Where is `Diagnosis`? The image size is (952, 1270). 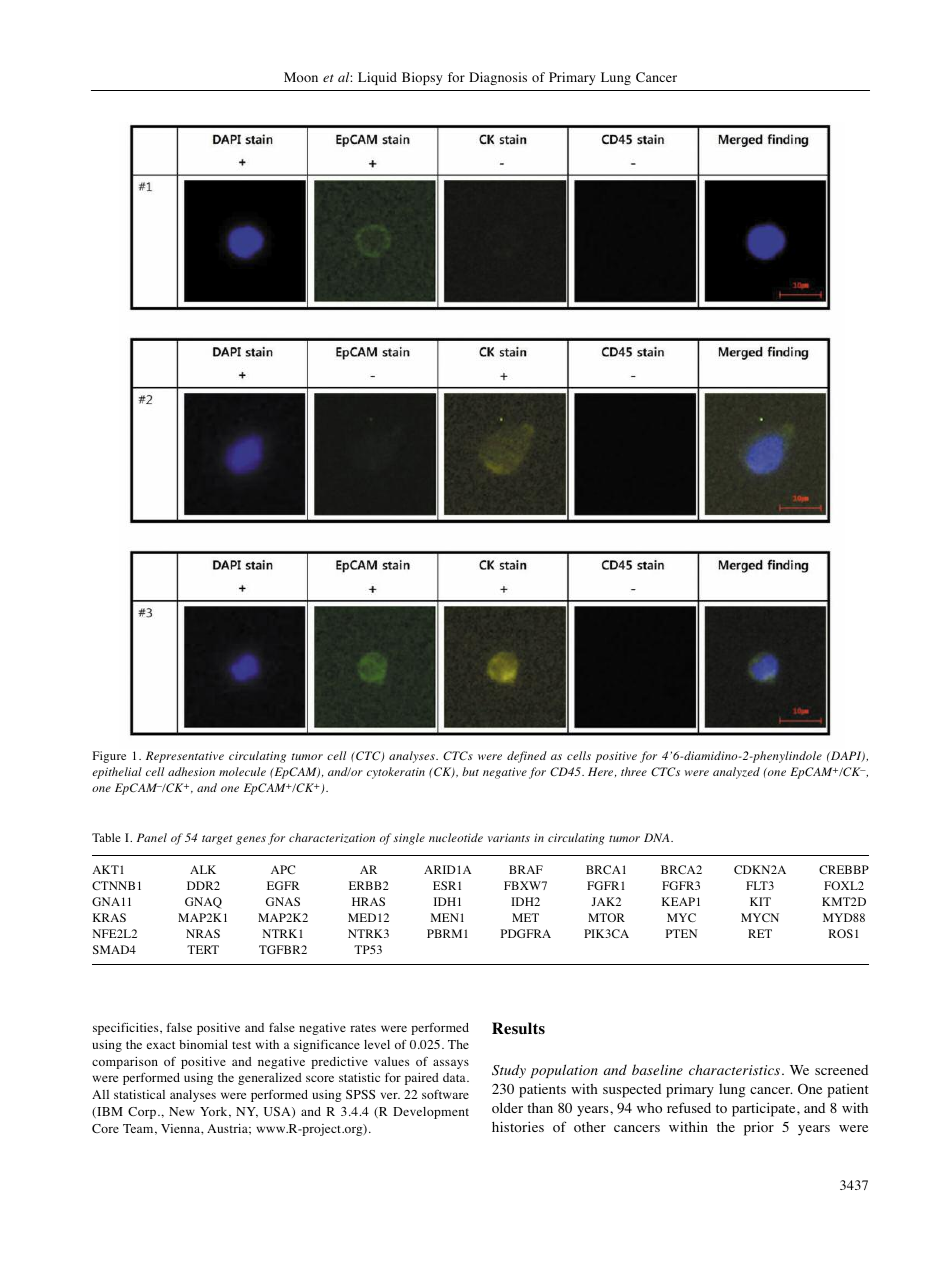 Diagnosis is located at coordinates (498, 78).
